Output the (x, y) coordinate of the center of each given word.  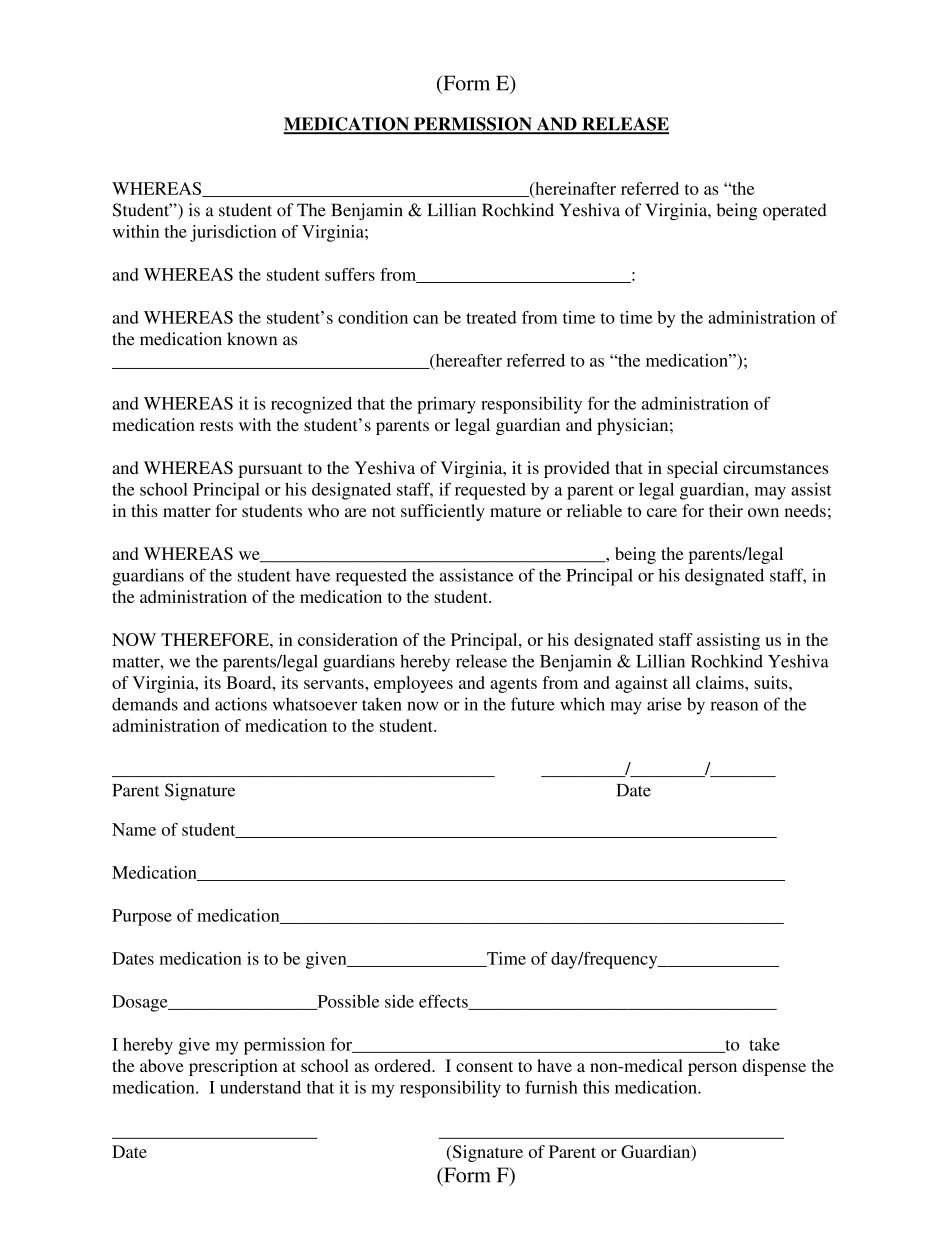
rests (216, 425)
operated (795, 211)
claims (721, 682)
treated (491, 317)
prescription (233, 1067)
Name (134, 829)
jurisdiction (233, 233)
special (692, 469)
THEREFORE (216, 639)
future (533, 704)
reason (734, 706)
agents (513, 685)
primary (446, 405)
